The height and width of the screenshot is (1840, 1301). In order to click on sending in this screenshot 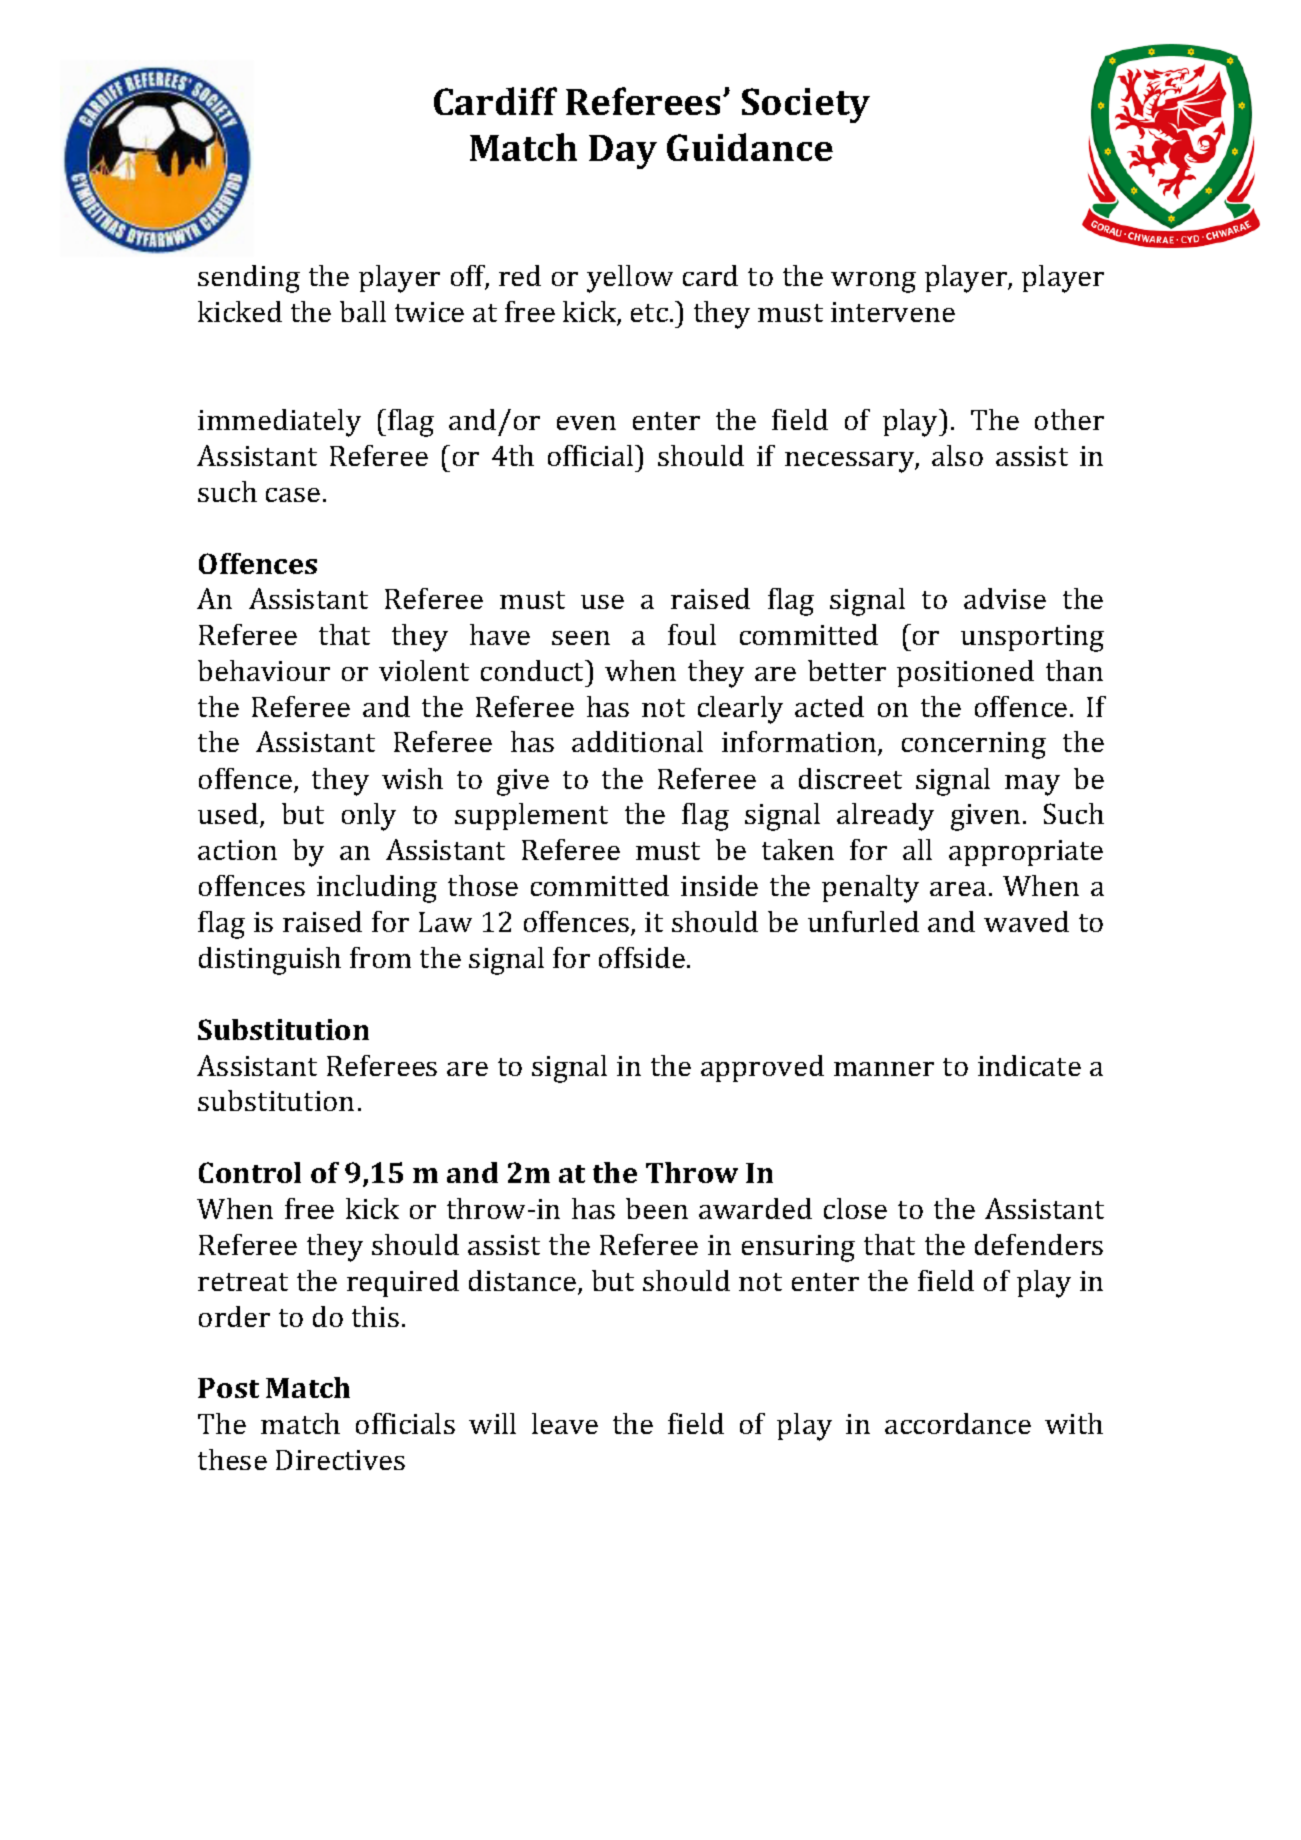, I will do `click(249, 279)`.
